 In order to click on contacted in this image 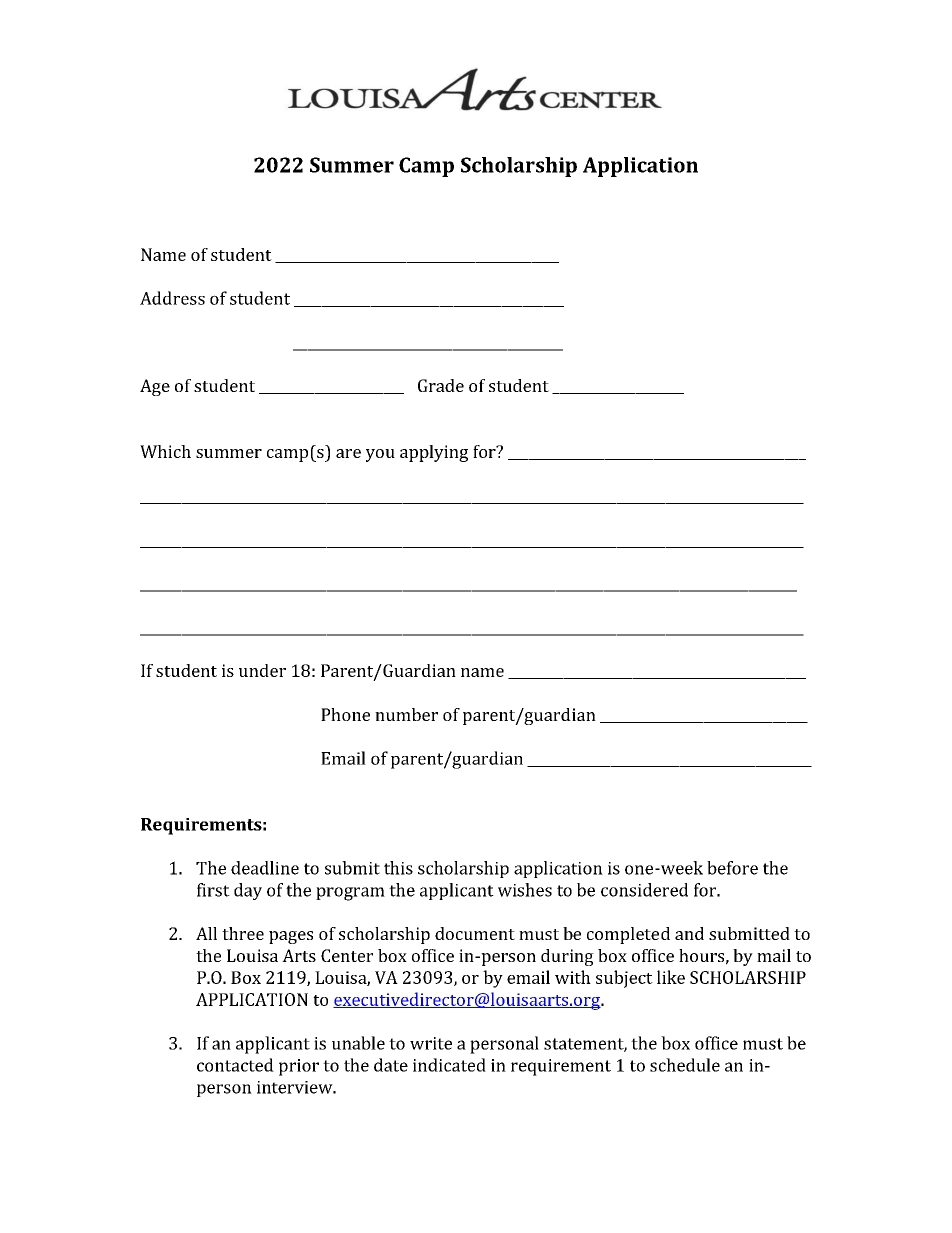, I will do `click(235, 1065)`.
